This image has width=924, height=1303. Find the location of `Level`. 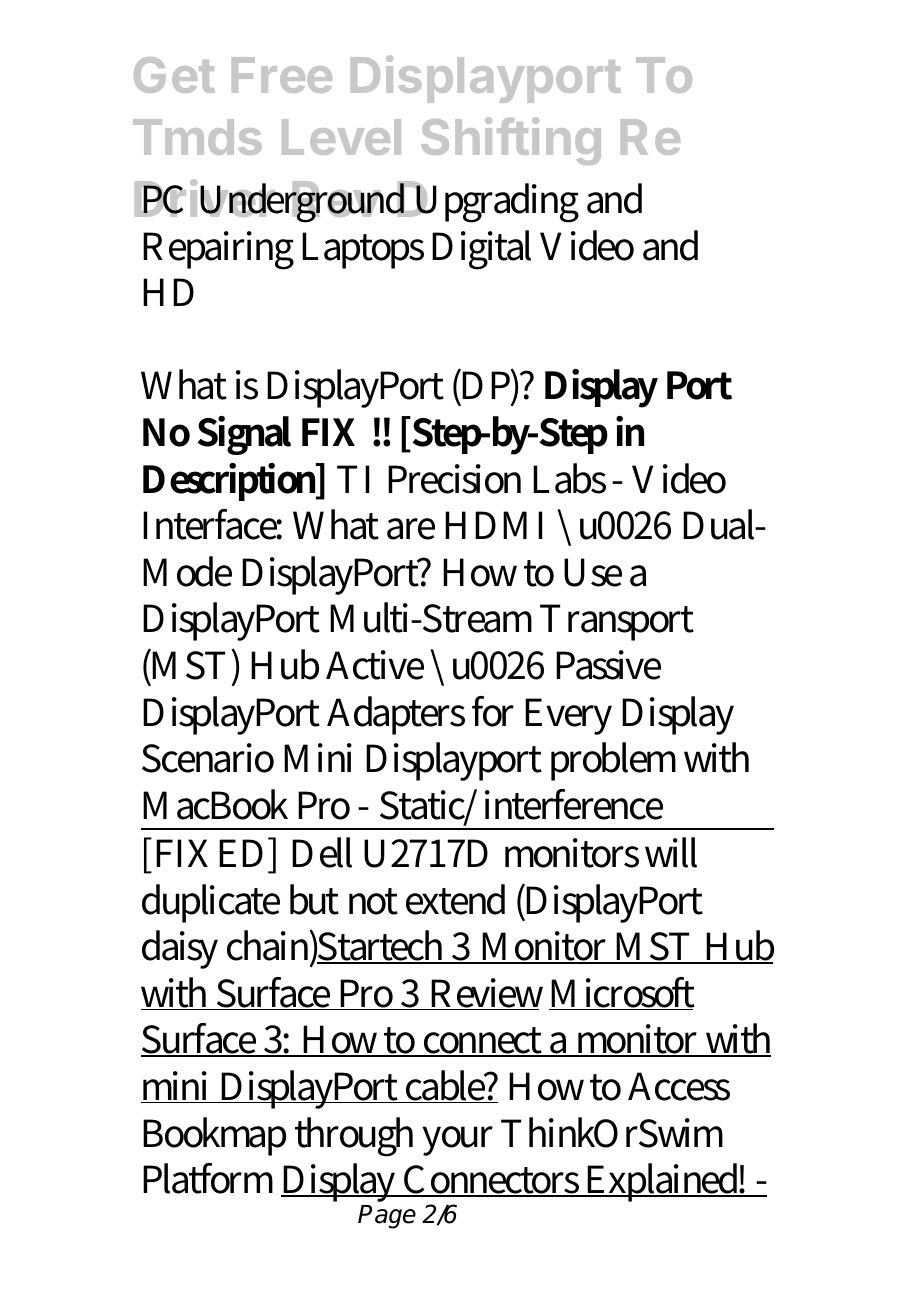

Level is located at coordinates (341, 137).
